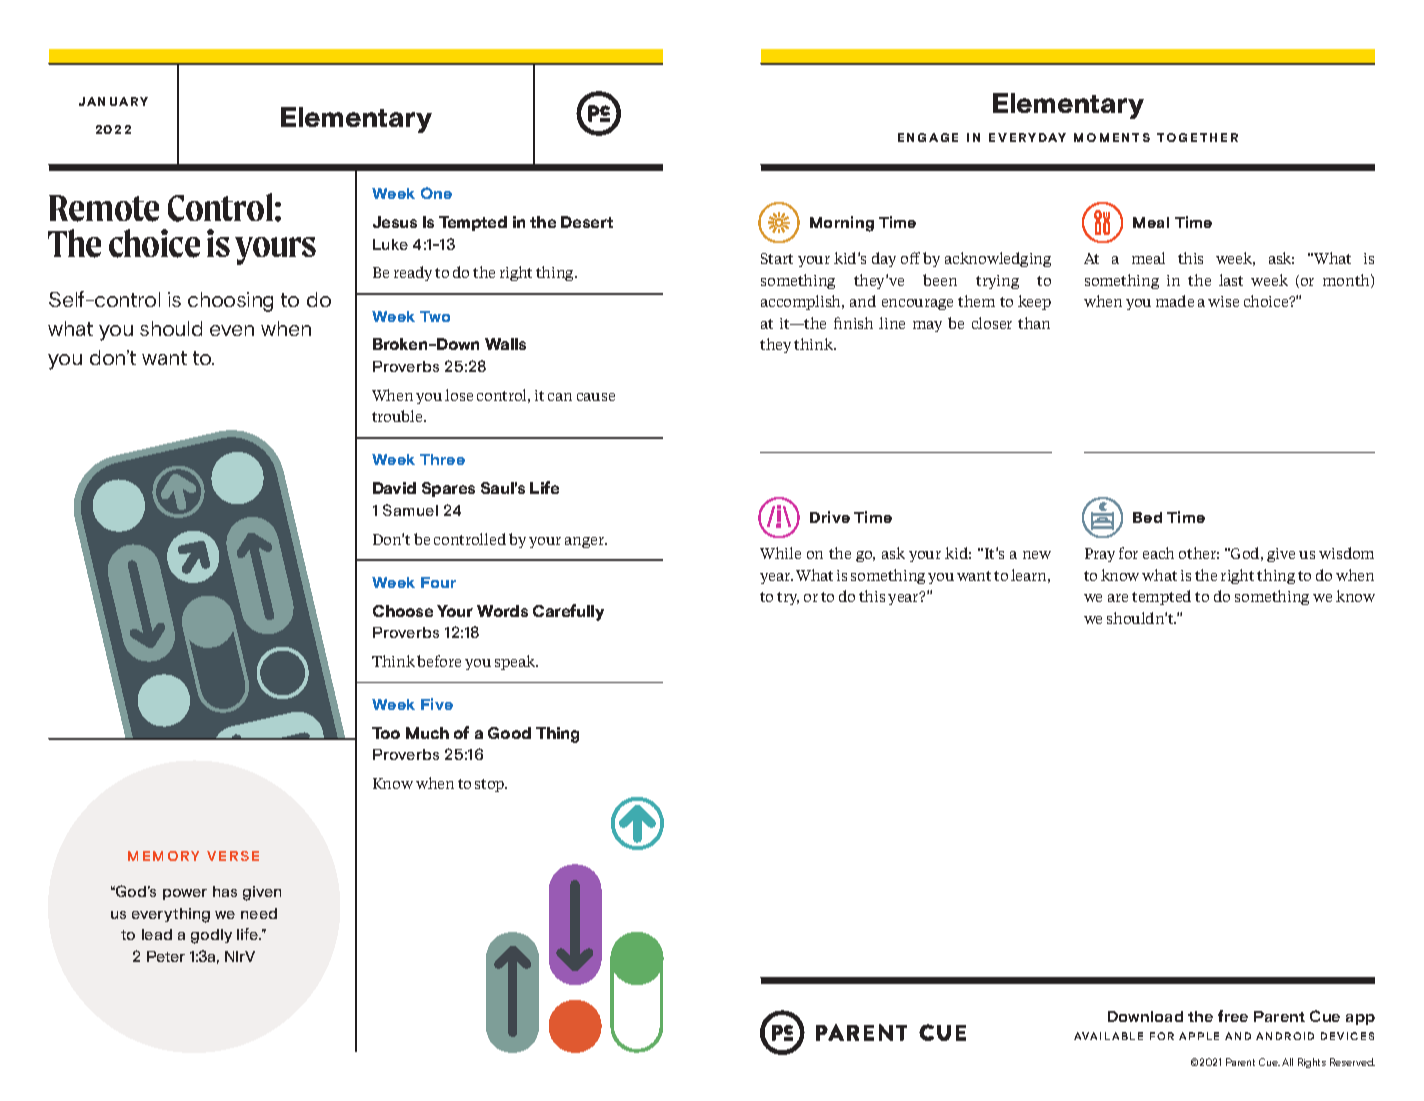 Image resolution: width=1424 pixels, height=1101 pixels. I want to click on Morning, so click(842, 224).
